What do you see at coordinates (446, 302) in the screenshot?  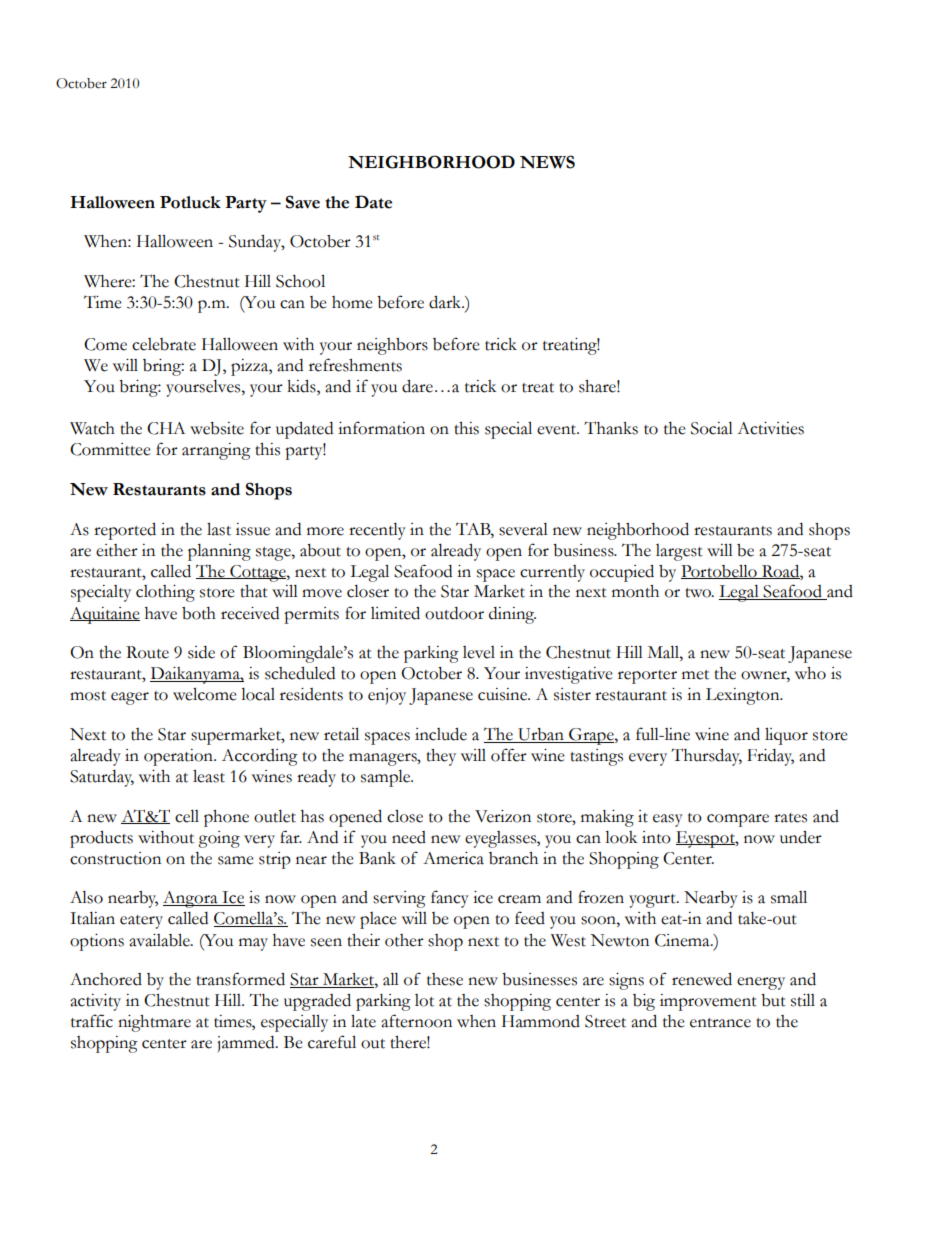 I see `dark` at bounding box center [446, 302].
